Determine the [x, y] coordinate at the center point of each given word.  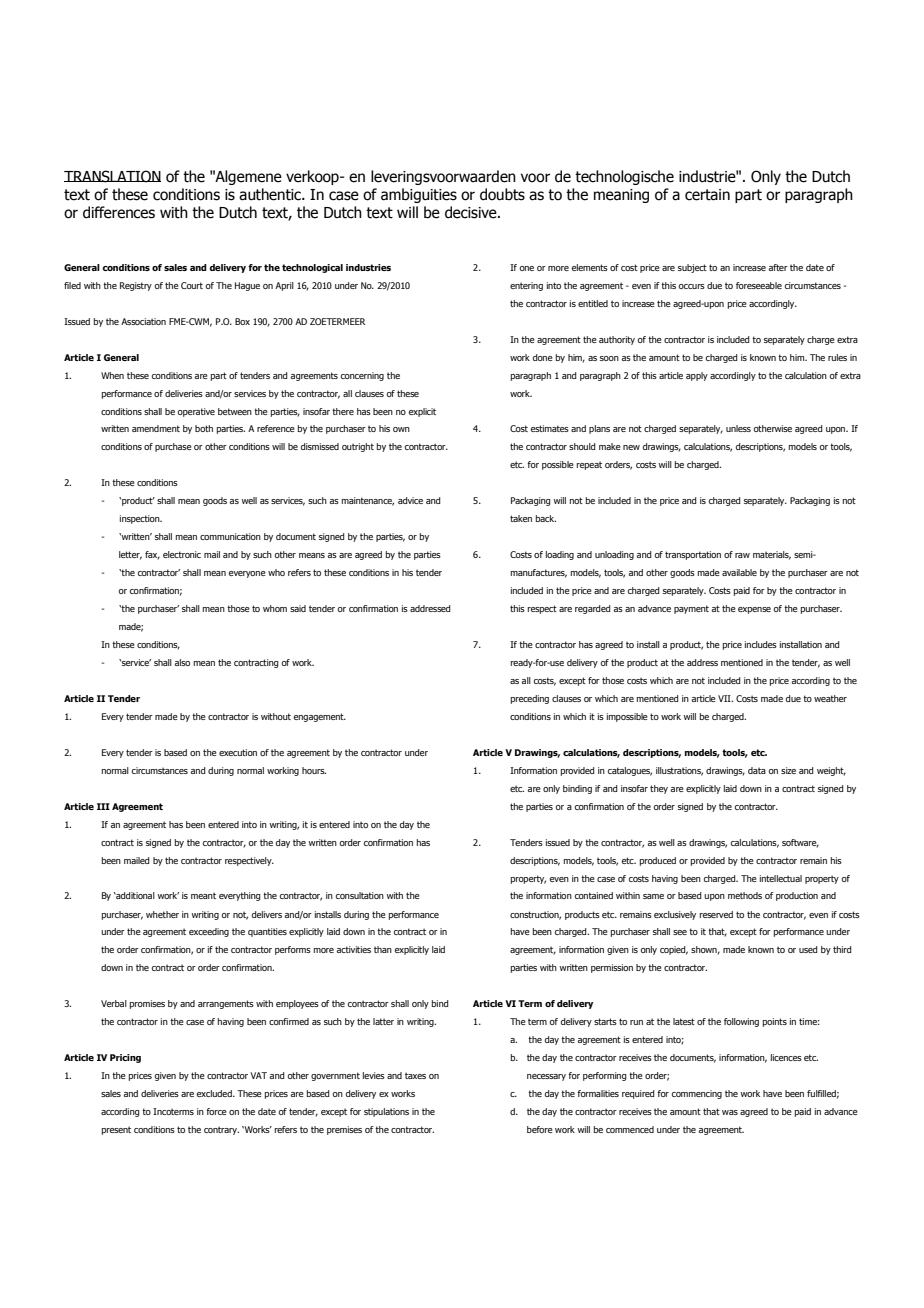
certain [707, 195]
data [757, 770]
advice [410, 500]
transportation [693, 555]
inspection [141, 519]
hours [314, 770]
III [103, 806]
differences [119, 212]
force [216, 1111]
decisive [472, 212]
